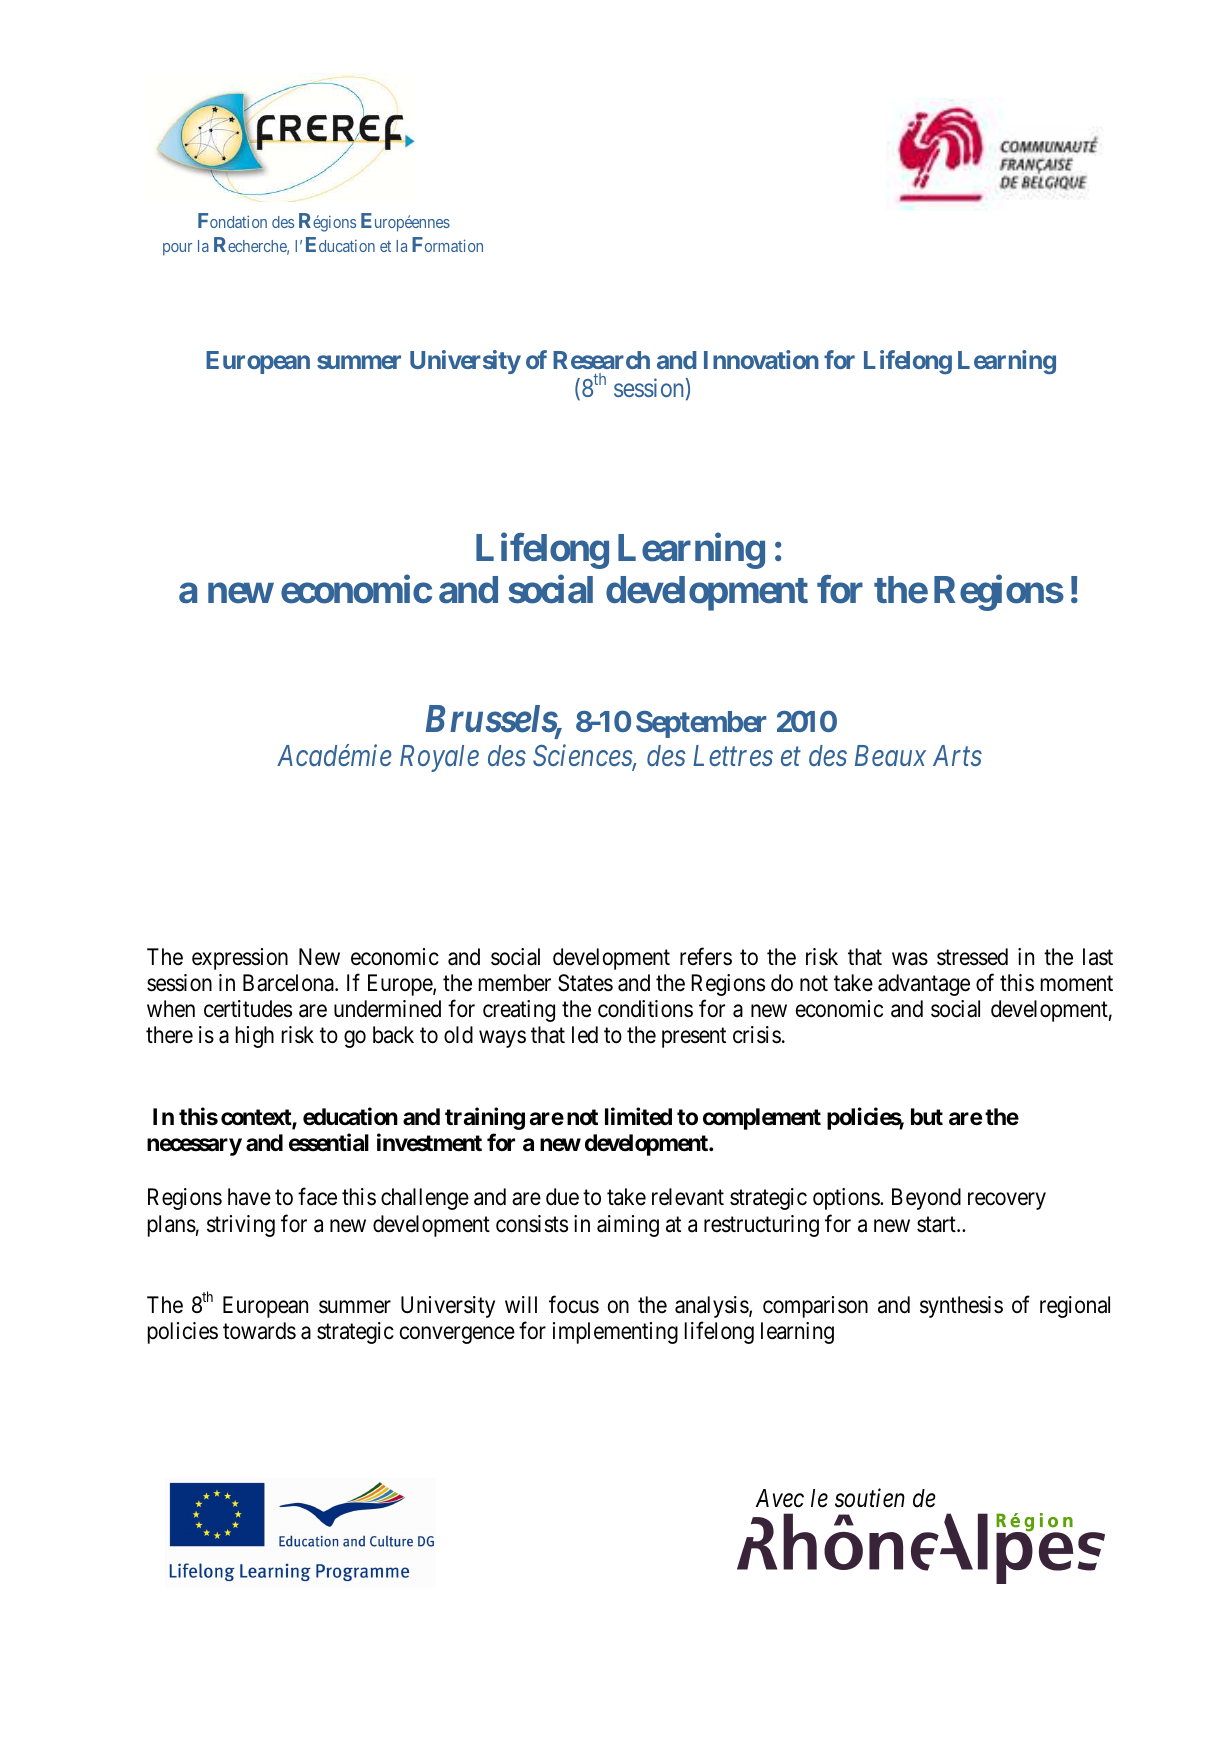 This screenshot has height=1739, width=1229. I want to click on Royale, so click(439, 758).
